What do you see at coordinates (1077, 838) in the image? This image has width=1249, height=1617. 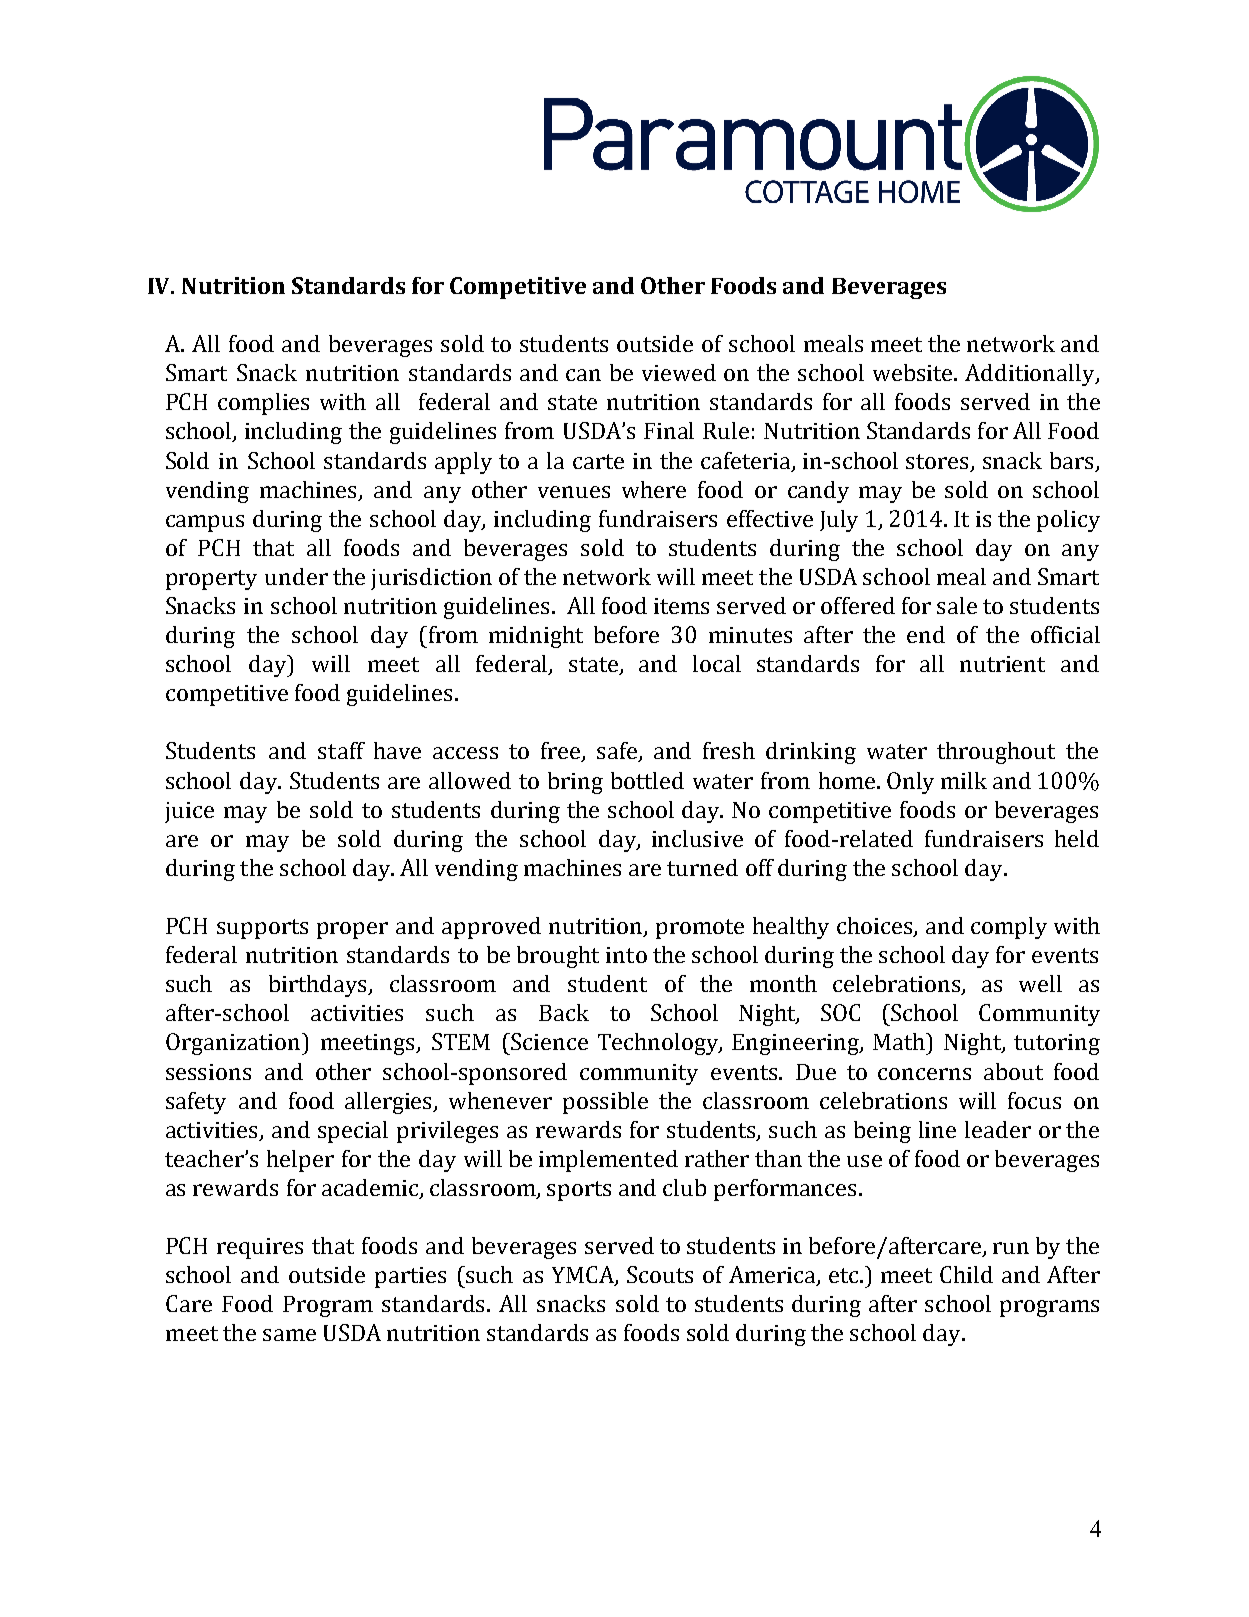 I see `held` at bounding box center [1077, 838].
